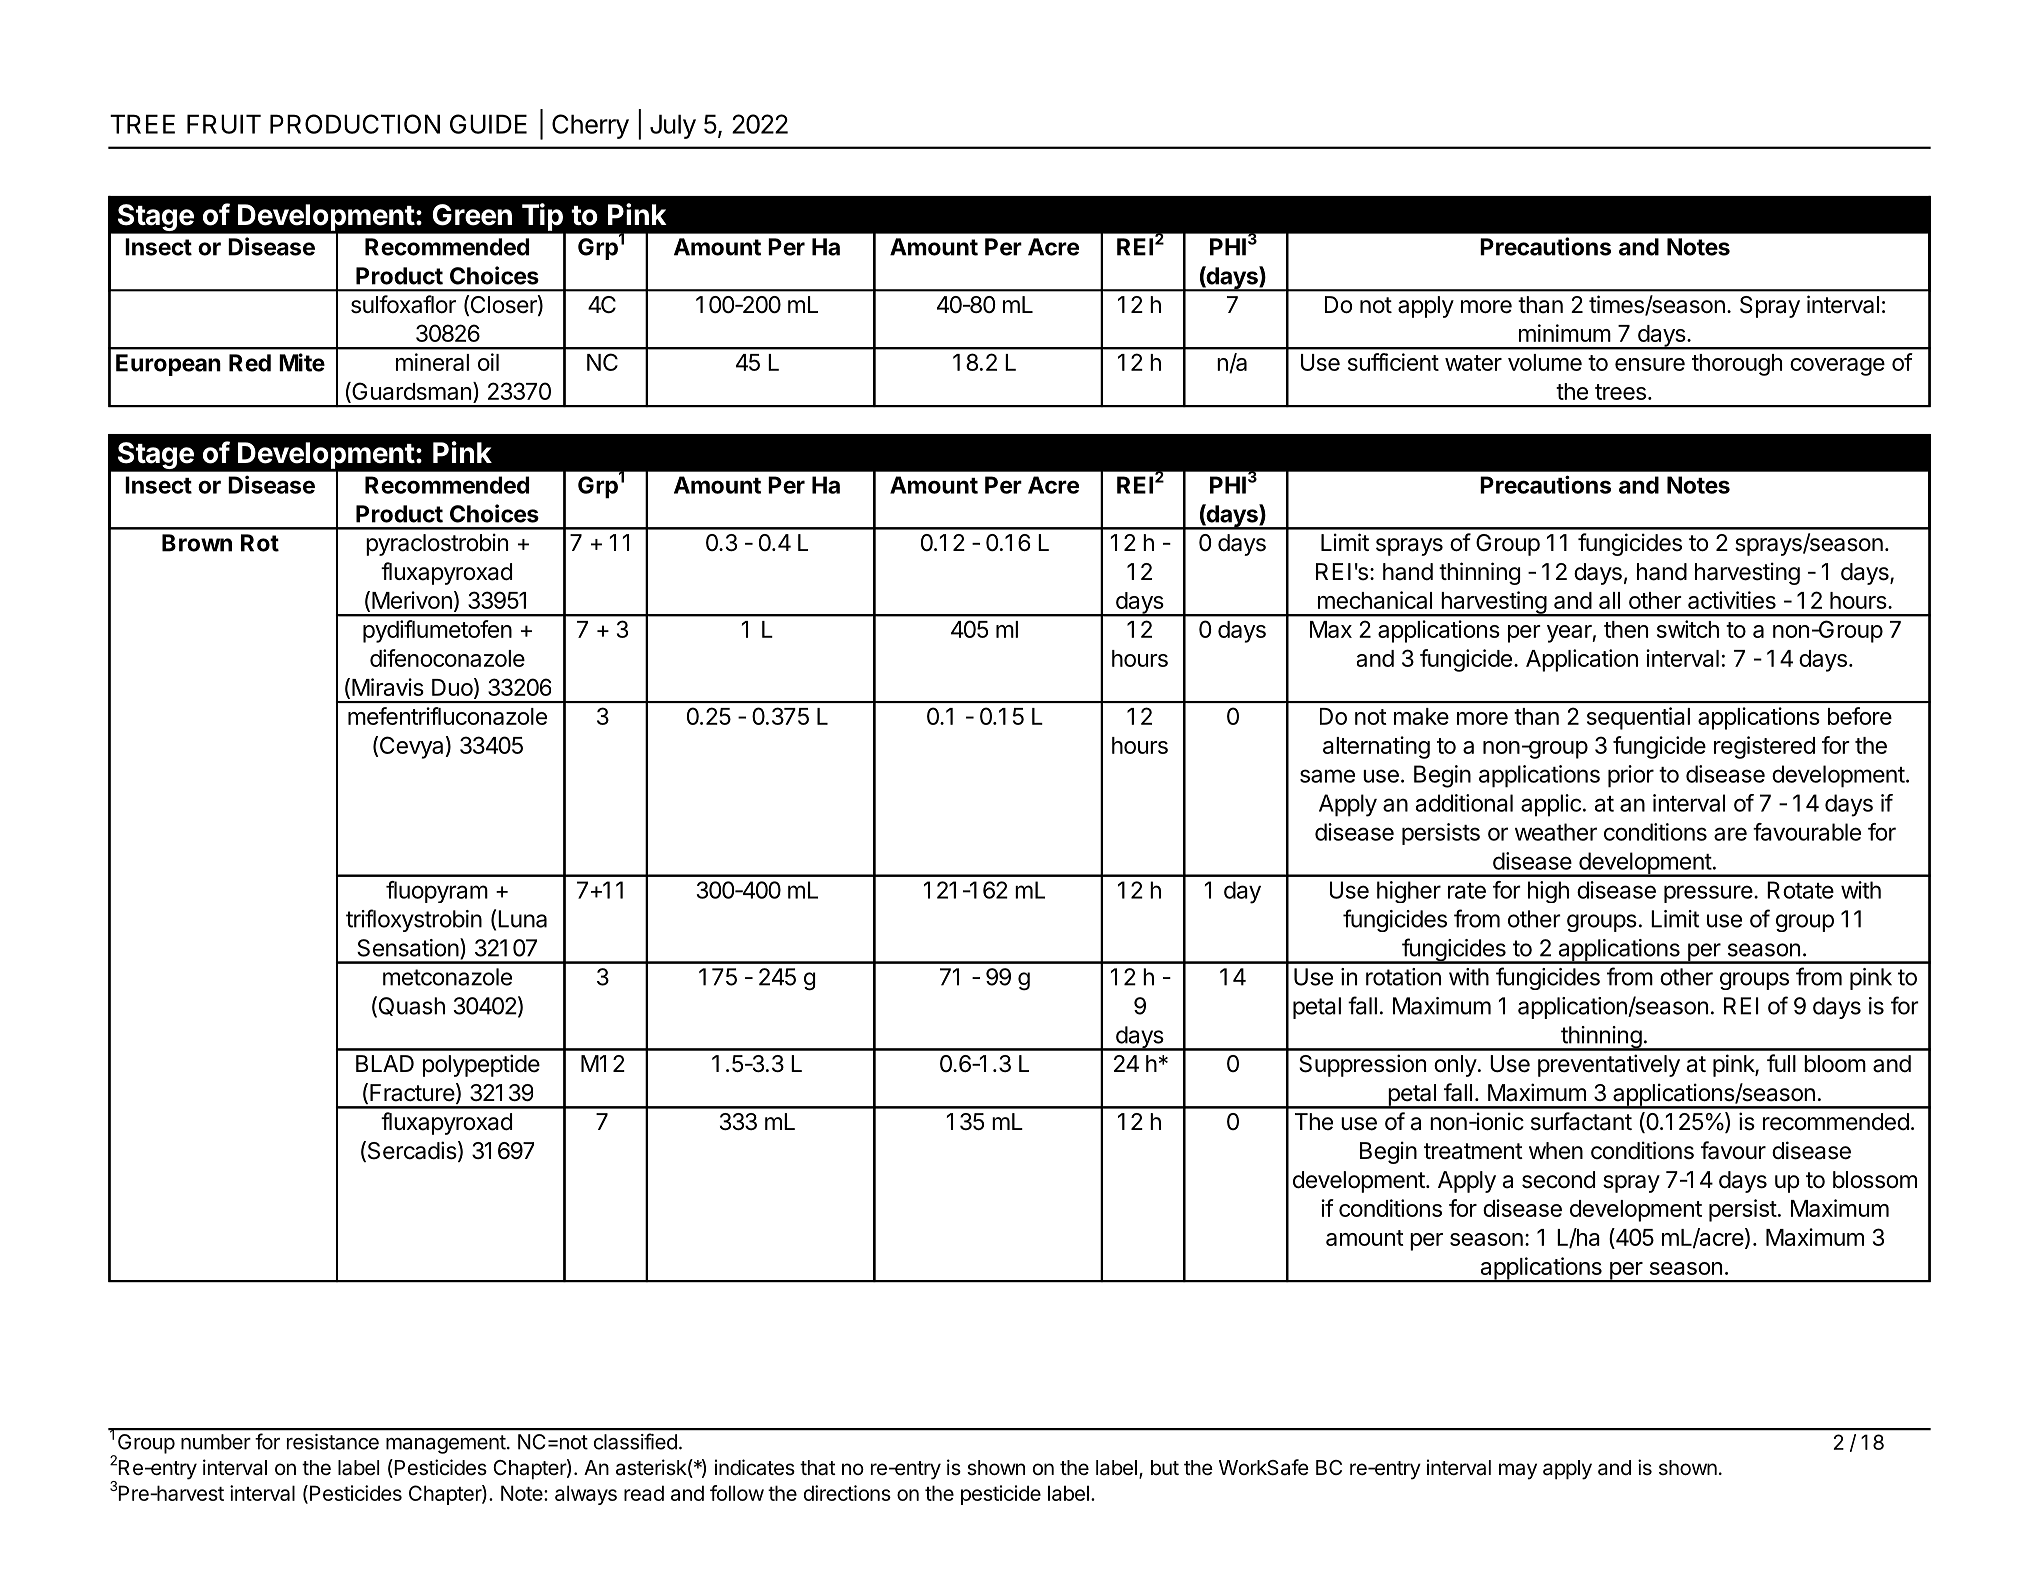 This image has height=1575, width=2039. Describe the element at coordinates (488, 124) in the image. I see `GUIDE` at that location.
